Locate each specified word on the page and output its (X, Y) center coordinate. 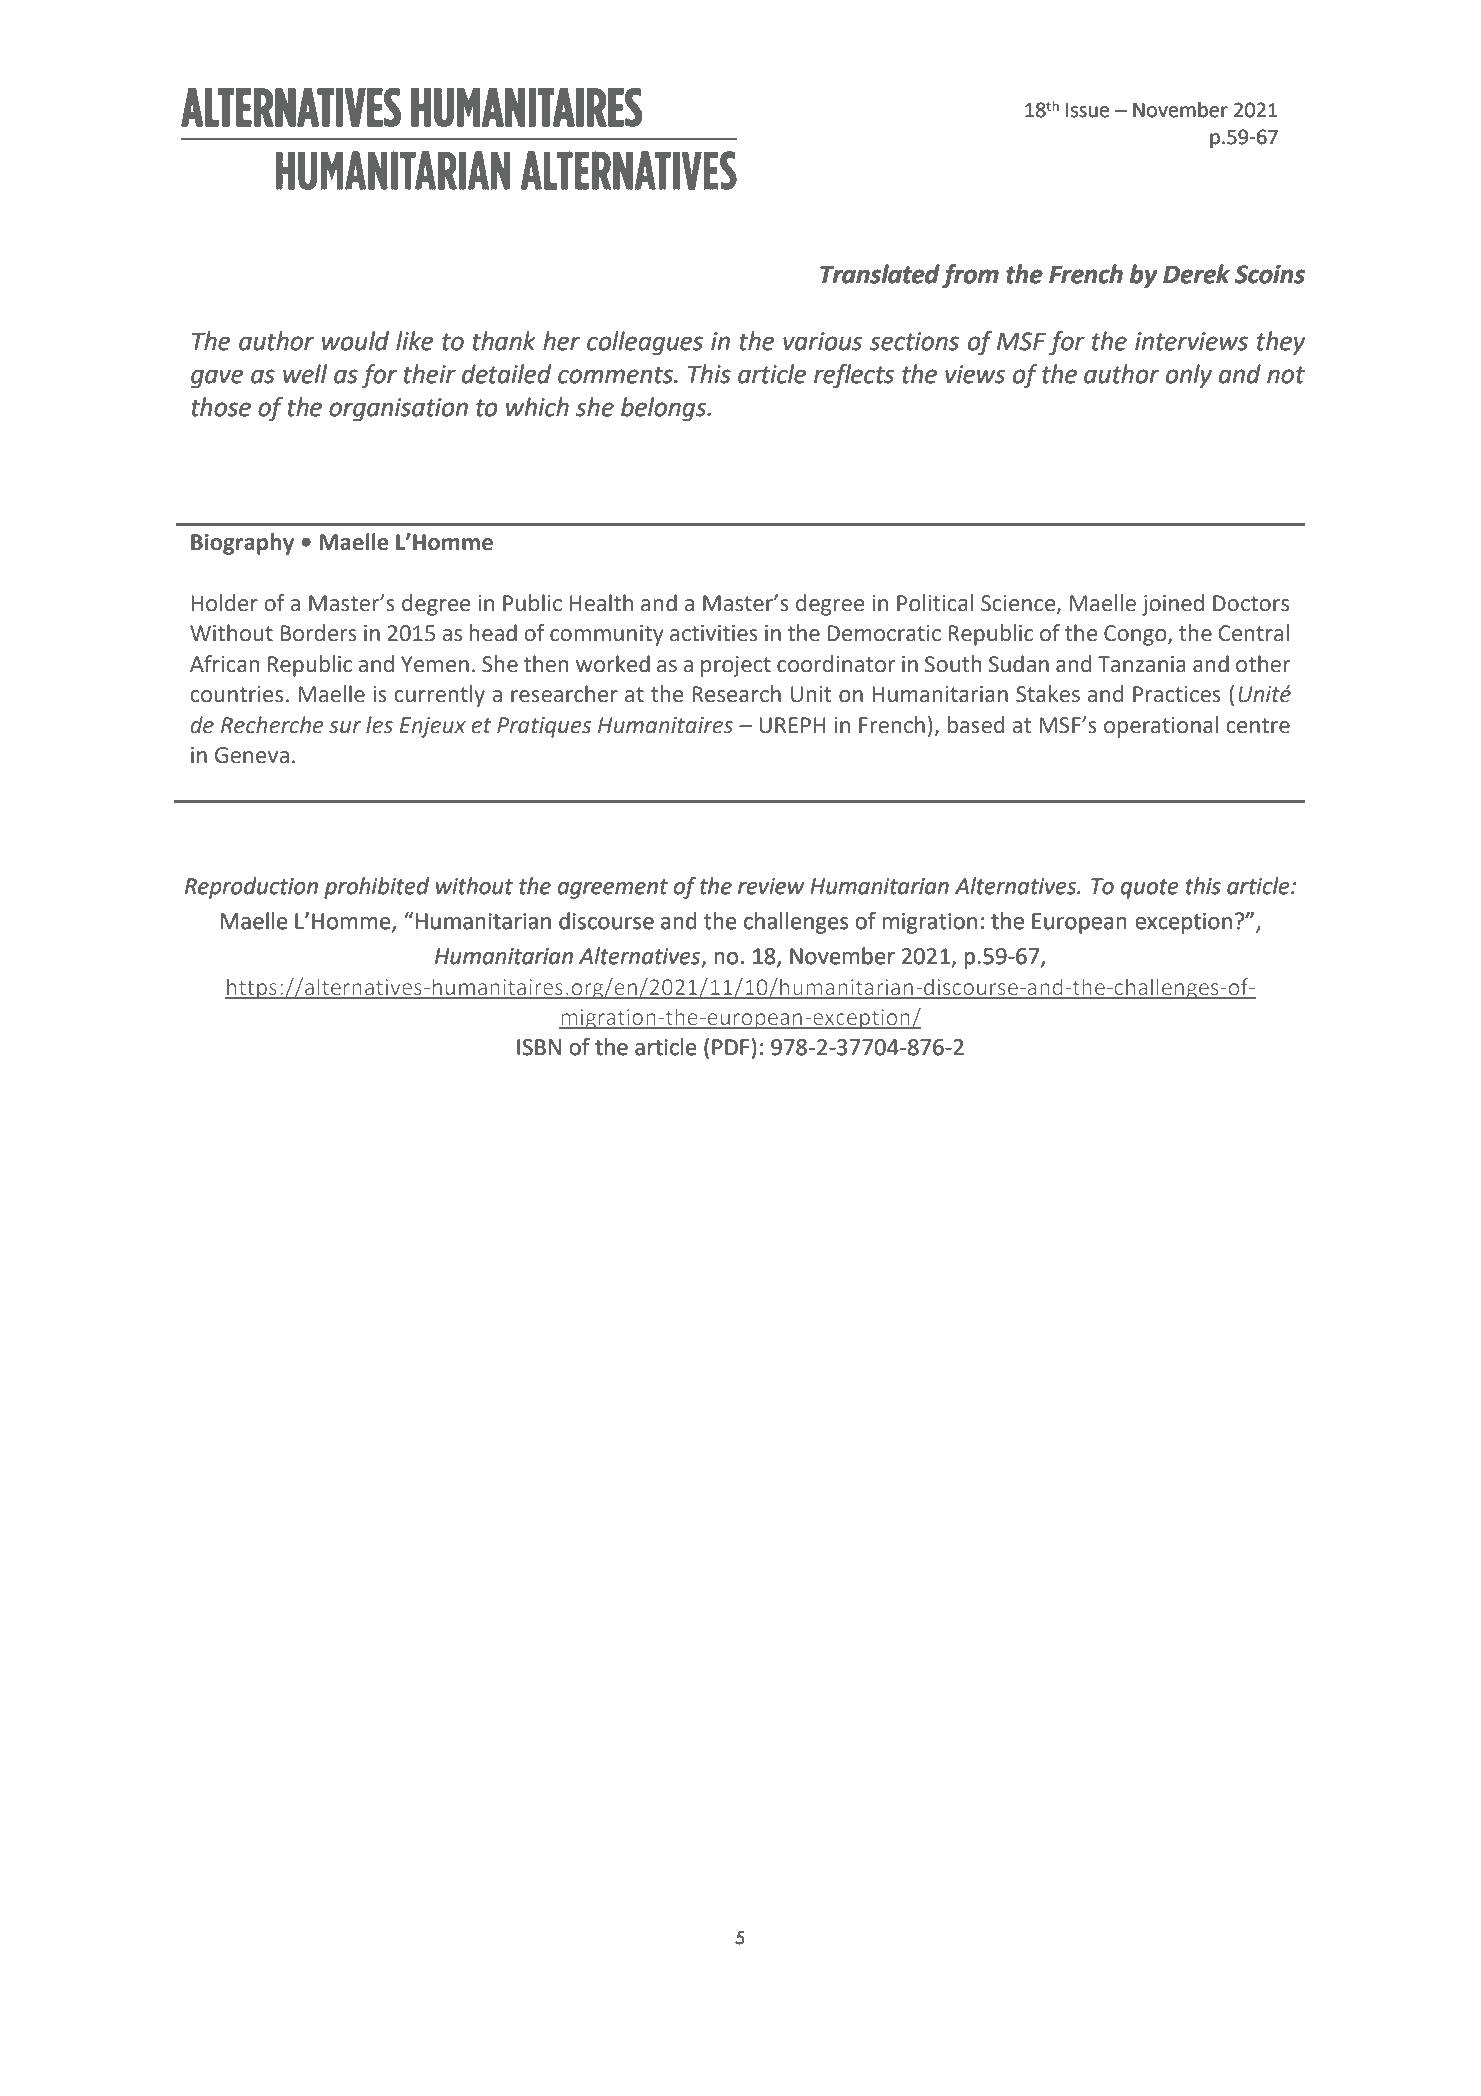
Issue (1087, 110)
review (771, 886)
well (305, 374)
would (355, 341)
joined (1173, 605)
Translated (880, 274)
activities (714, 633)
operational (1161, 727)
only (1189, 376)
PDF (730, 1047)
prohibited (376, 888)
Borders (318, 633)
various (822, 341)
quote (1150, 889)
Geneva (252, 755)
